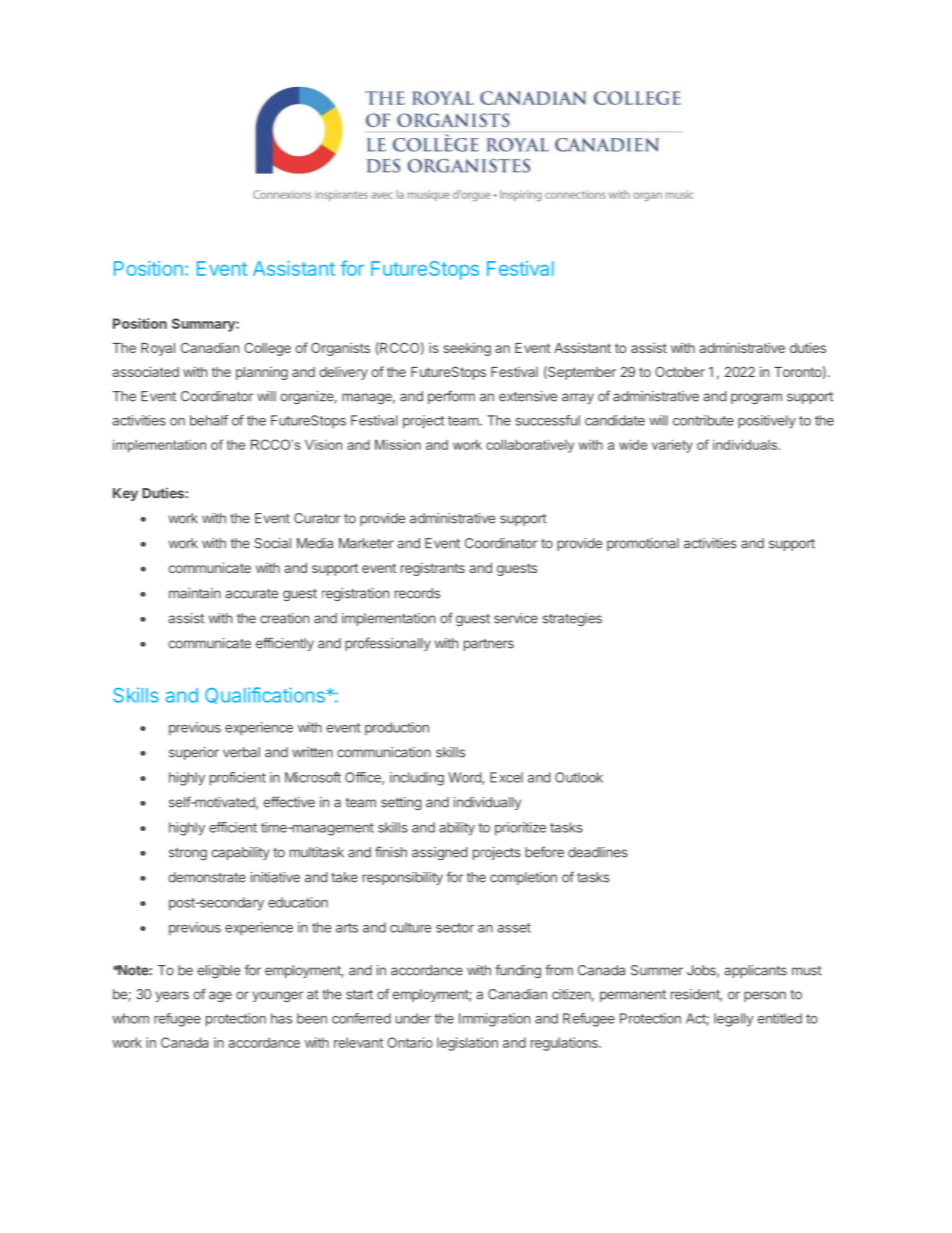 The image size is (952, 1233). I want to click on Immigration, so click(494, 1020).
